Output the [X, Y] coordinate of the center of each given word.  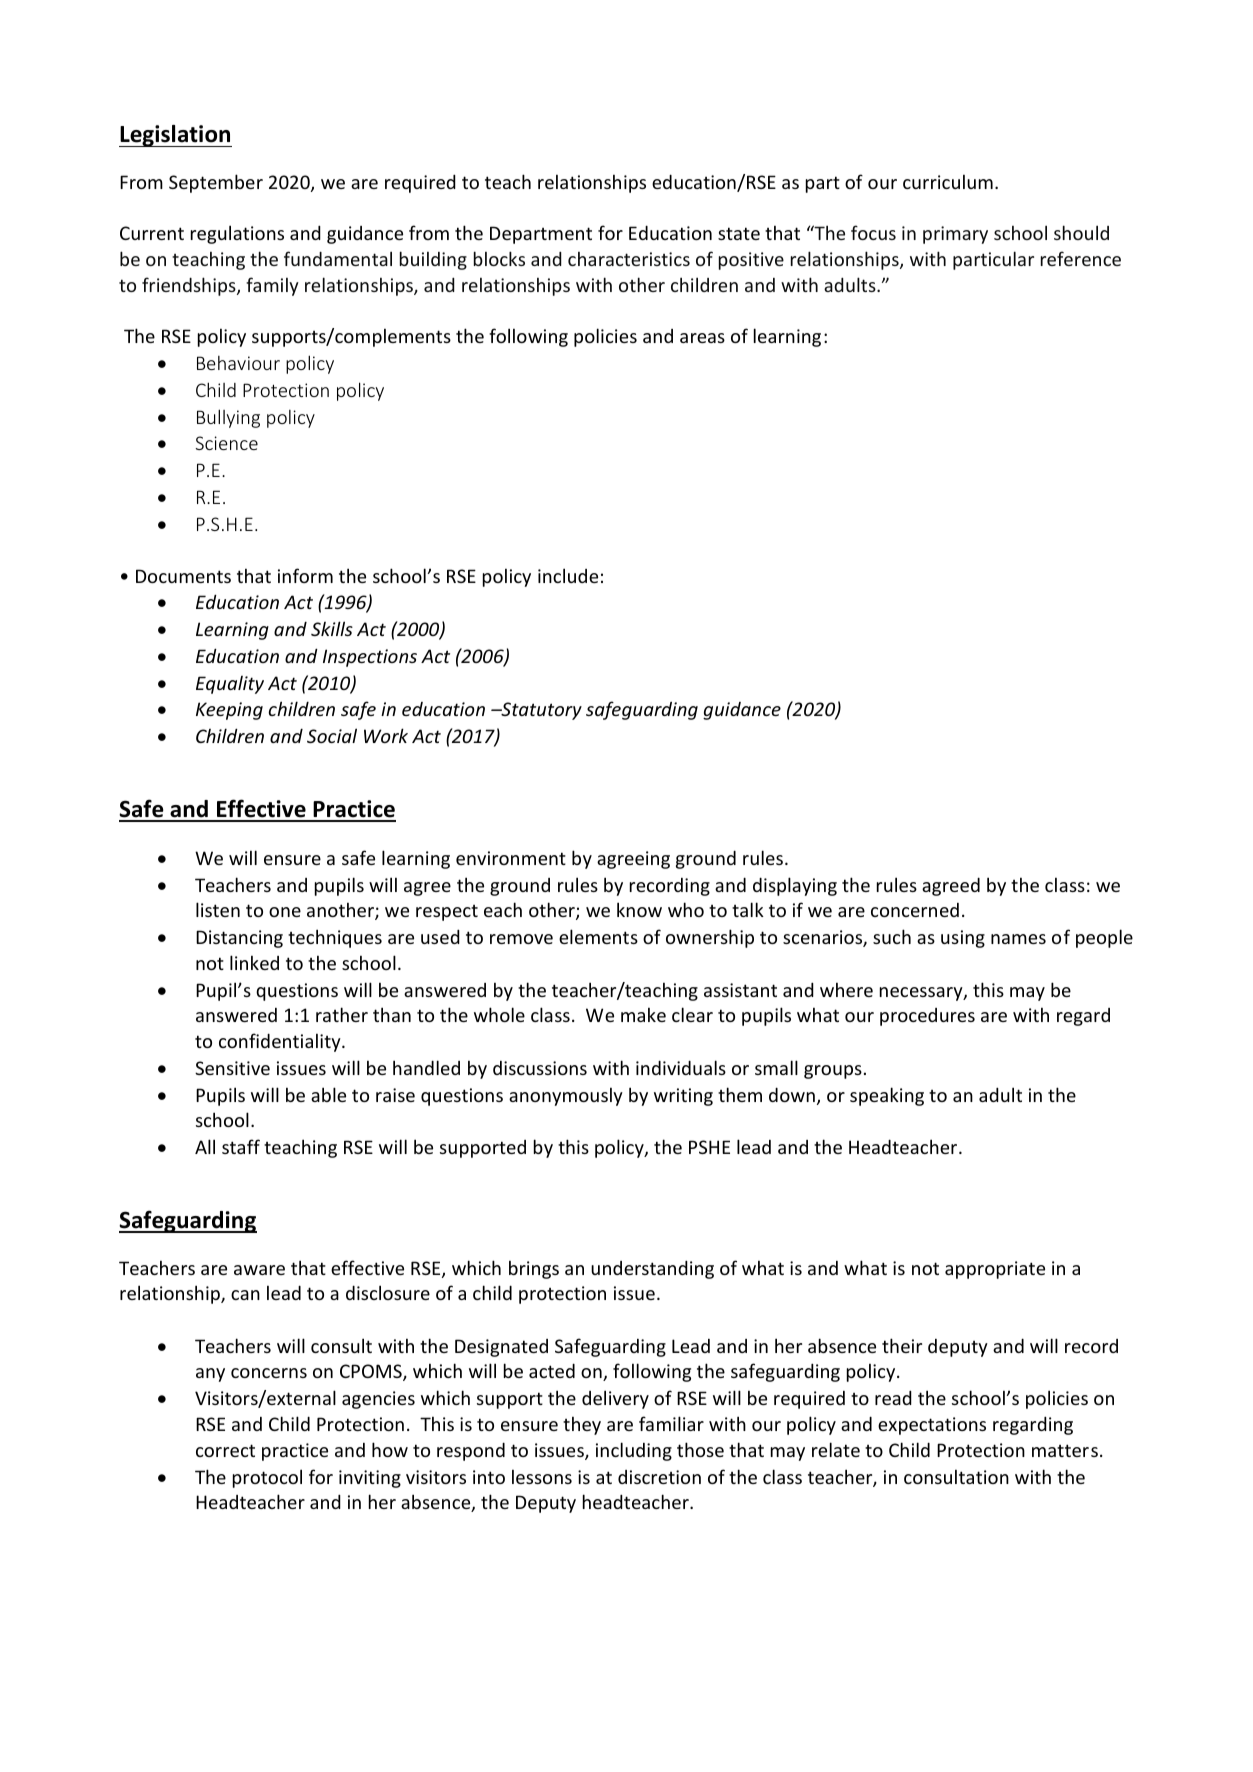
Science [227, 443]
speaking [887, 1096]
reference [1081, 258]
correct [225, 1450]
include [568, 575]
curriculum [948, 181]
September [216, 183]
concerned [915, 910]
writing [683, 1097]
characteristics [629, 259]
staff [241, 1146]
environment [511, 858]
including [634, 1451]
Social [332, 735]
